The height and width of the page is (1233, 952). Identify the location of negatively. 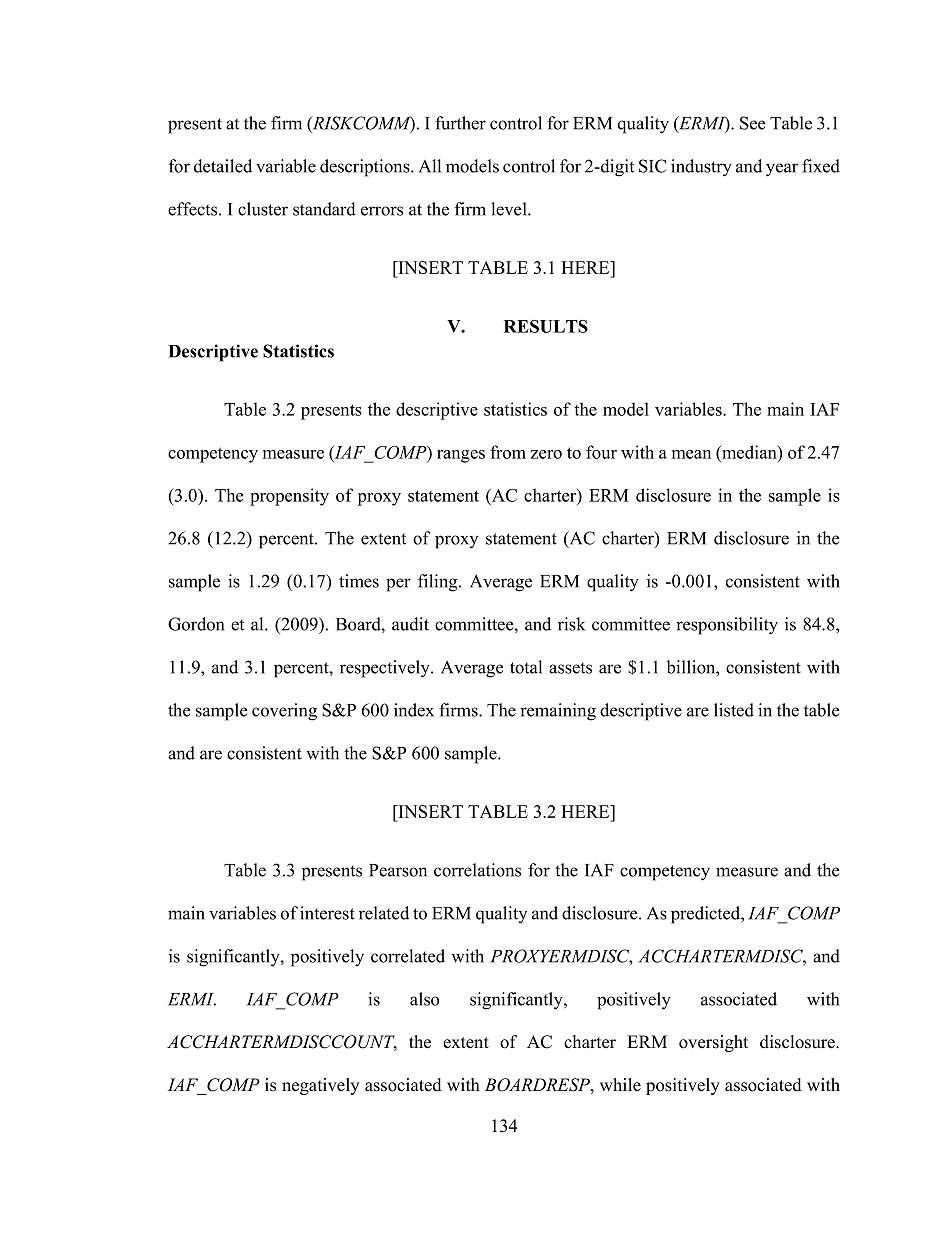
(320, 1086).
